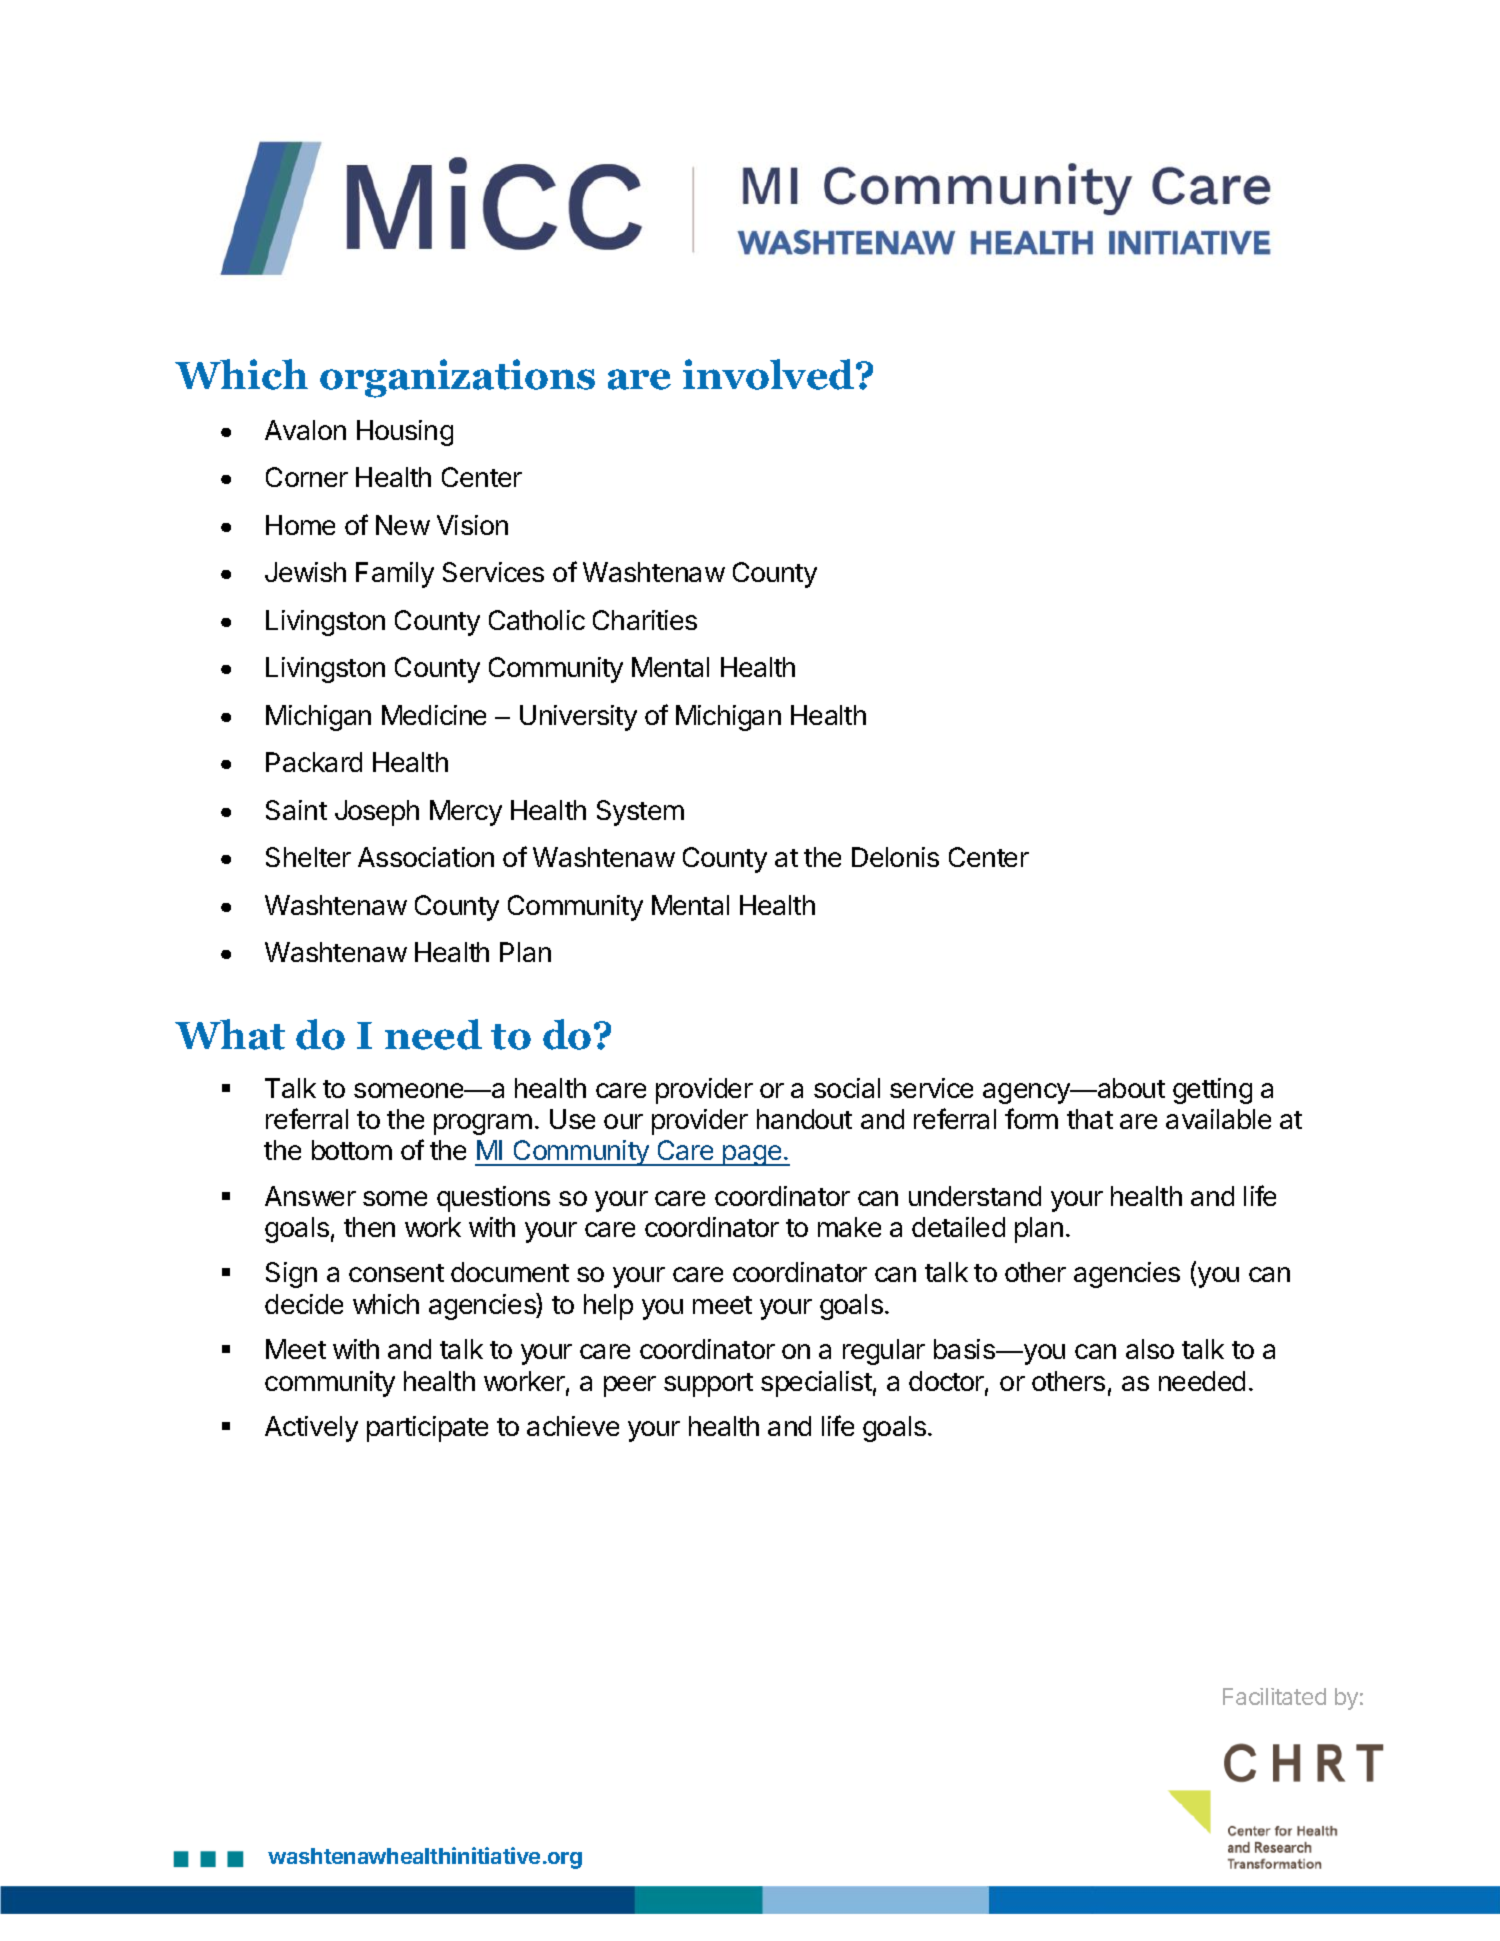  Describe the element at coordinates (305, 430) in the screenshot. I see `Avalon` at that location.
